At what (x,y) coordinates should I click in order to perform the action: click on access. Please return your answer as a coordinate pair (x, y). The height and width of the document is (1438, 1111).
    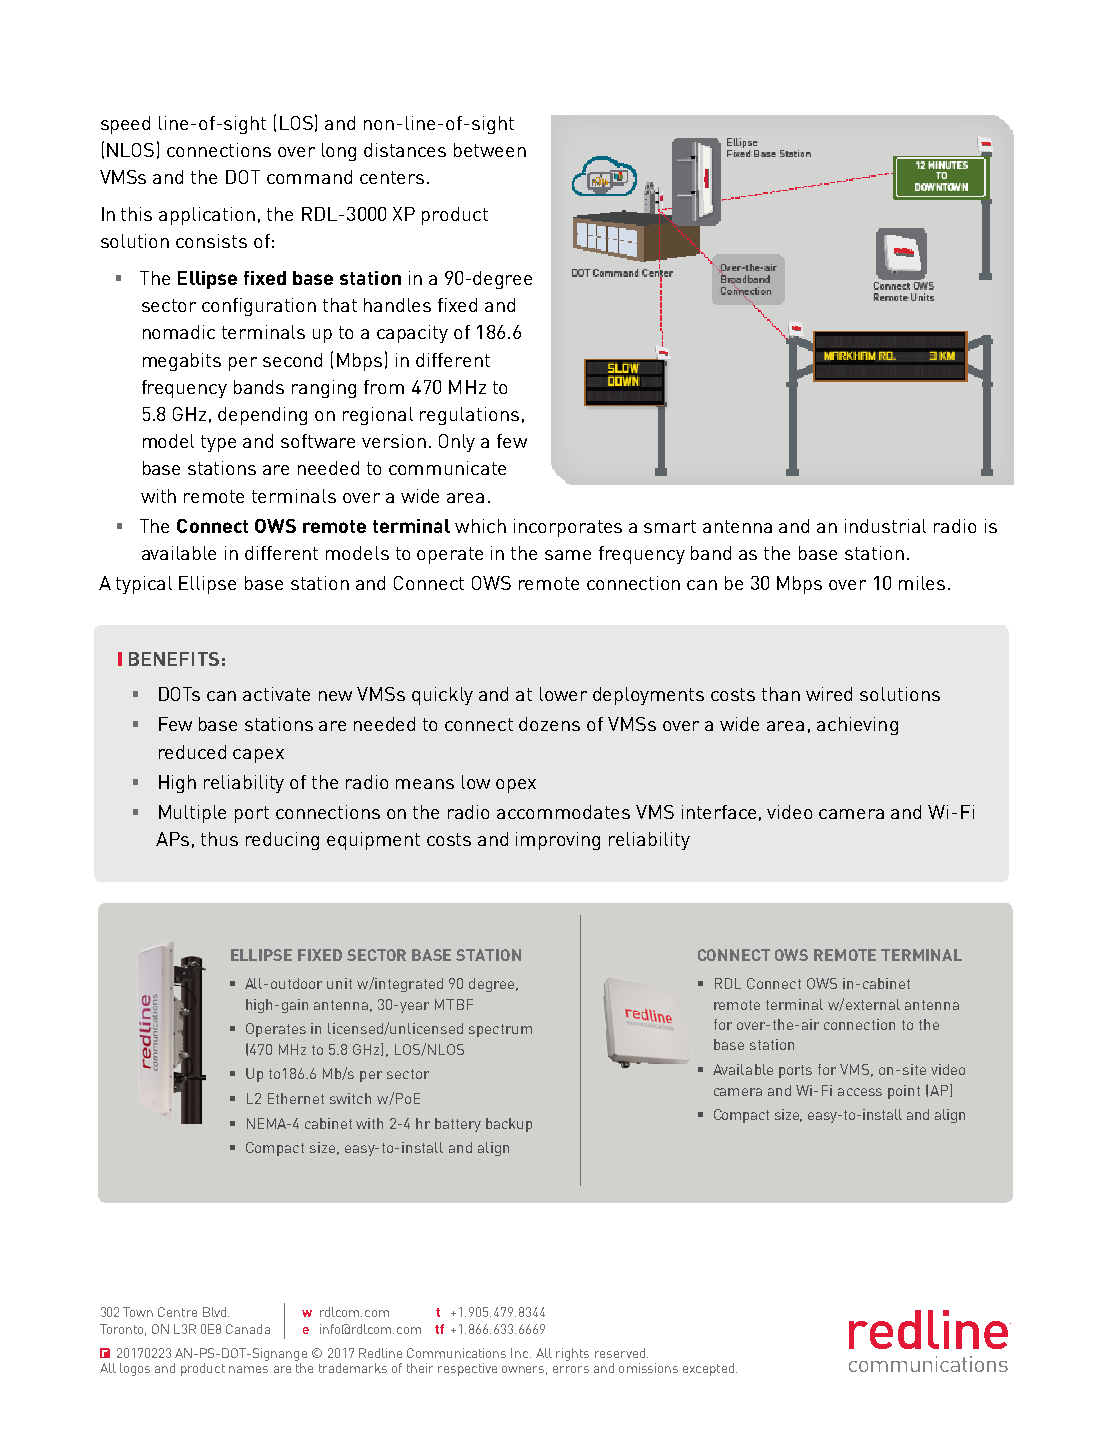
    Looking at the image, I should click on (860, 1092).
